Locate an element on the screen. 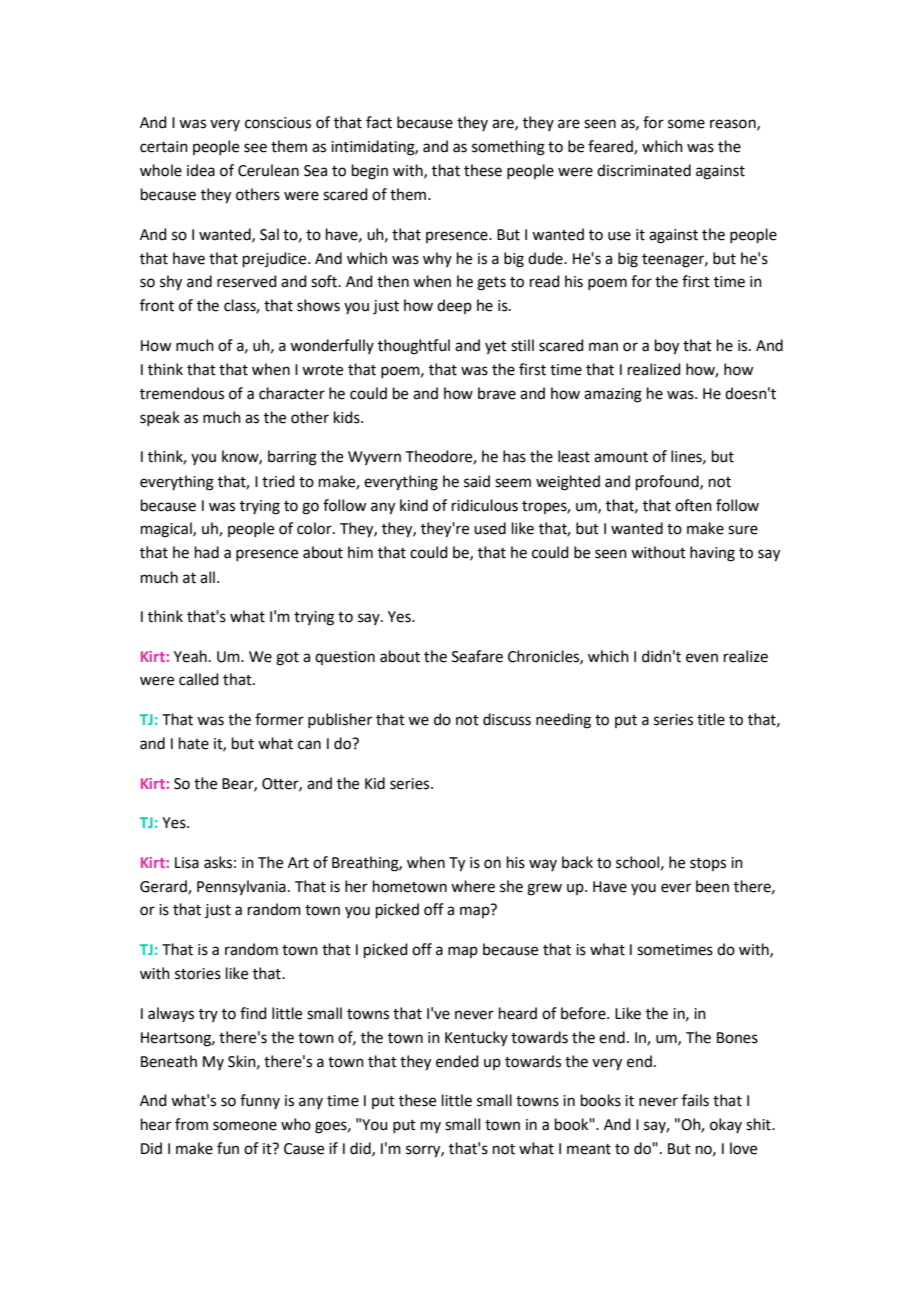 The width and height of the screenshot is (924, 1308). fact is located at coordinates (379, 122).
